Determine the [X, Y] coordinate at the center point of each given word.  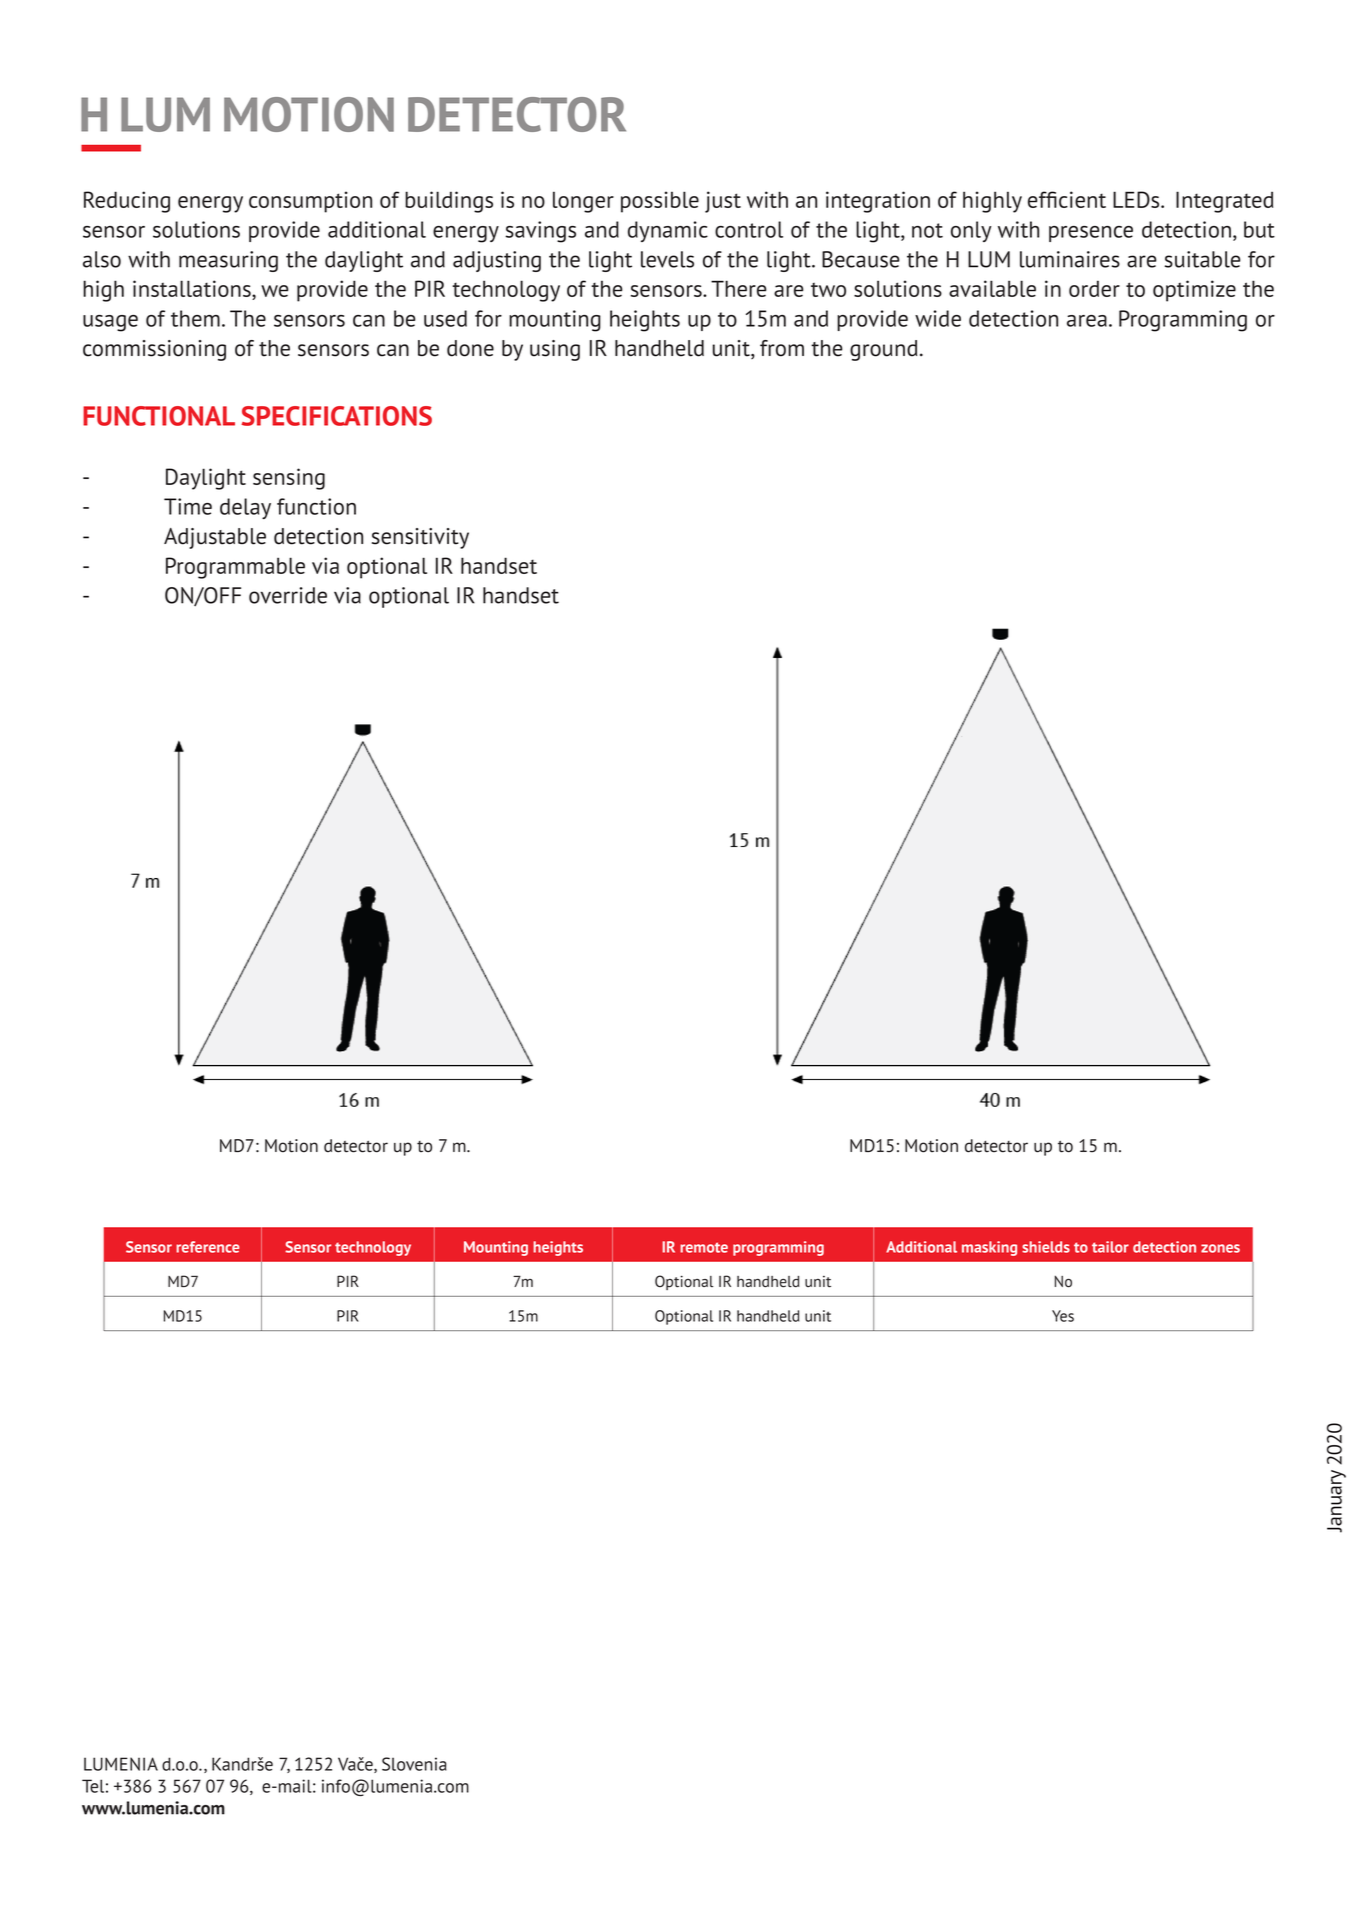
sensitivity [420, 538]
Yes [1063, 1316]
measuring [228, 261]
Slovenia [414, 1764]
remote [704, 1247]
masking [989, 1248]
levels [667, 259]
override [288, 595]
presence [1091, 234]
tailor [1110, 1247]
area [1087, 321]
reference [207, 1247]
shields [1046, 1247]
